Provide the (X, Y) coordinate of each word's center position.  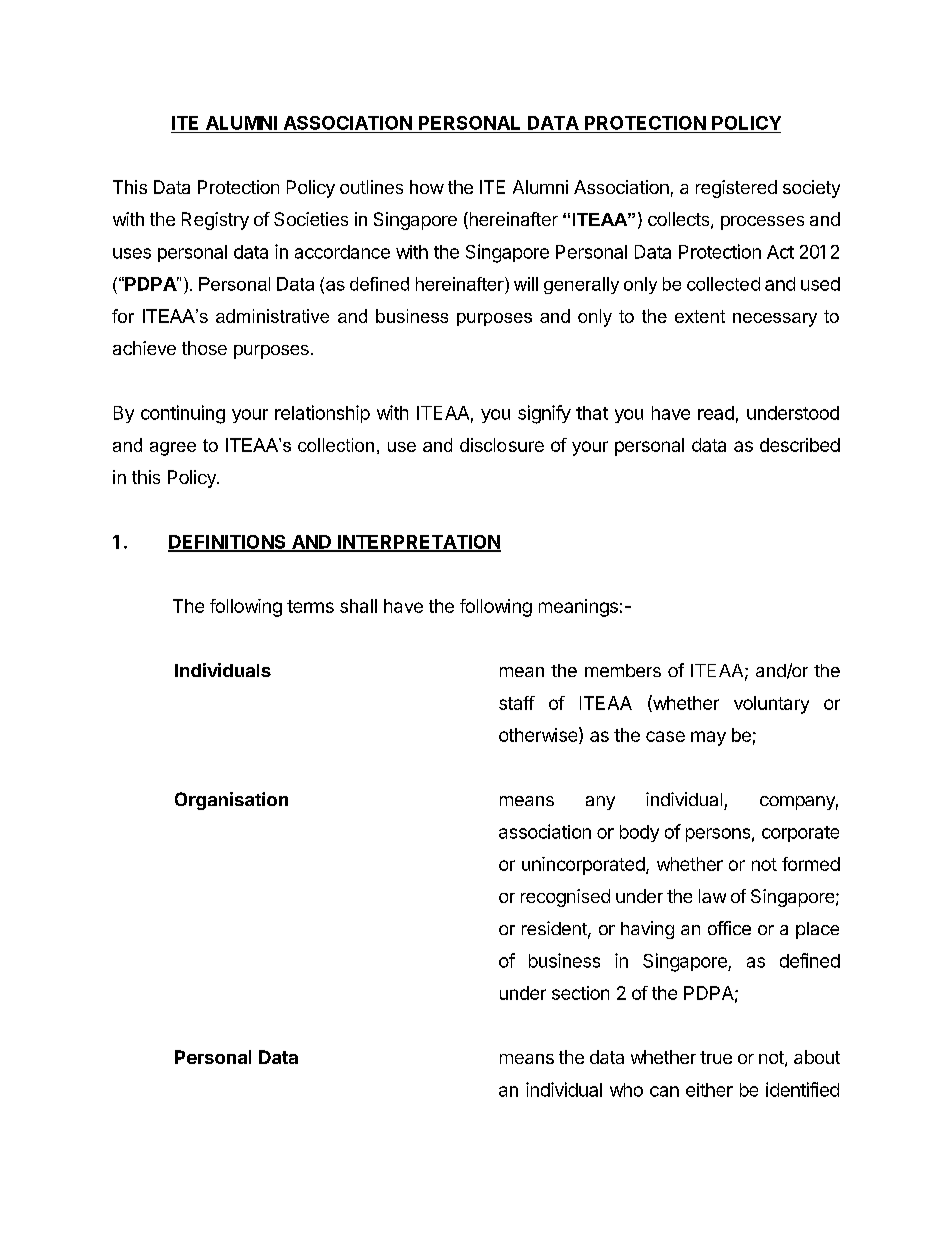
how (427, 187)
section (580, 993)
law (712, 896)
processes (762, 223)
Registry (215, 221)
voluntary (771, 705)
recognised (565, 898)
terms (310, 606)
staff (517, 703)
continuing (183, 414)
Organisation (231, 801)
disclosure (502, 445)
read (716, 413)
